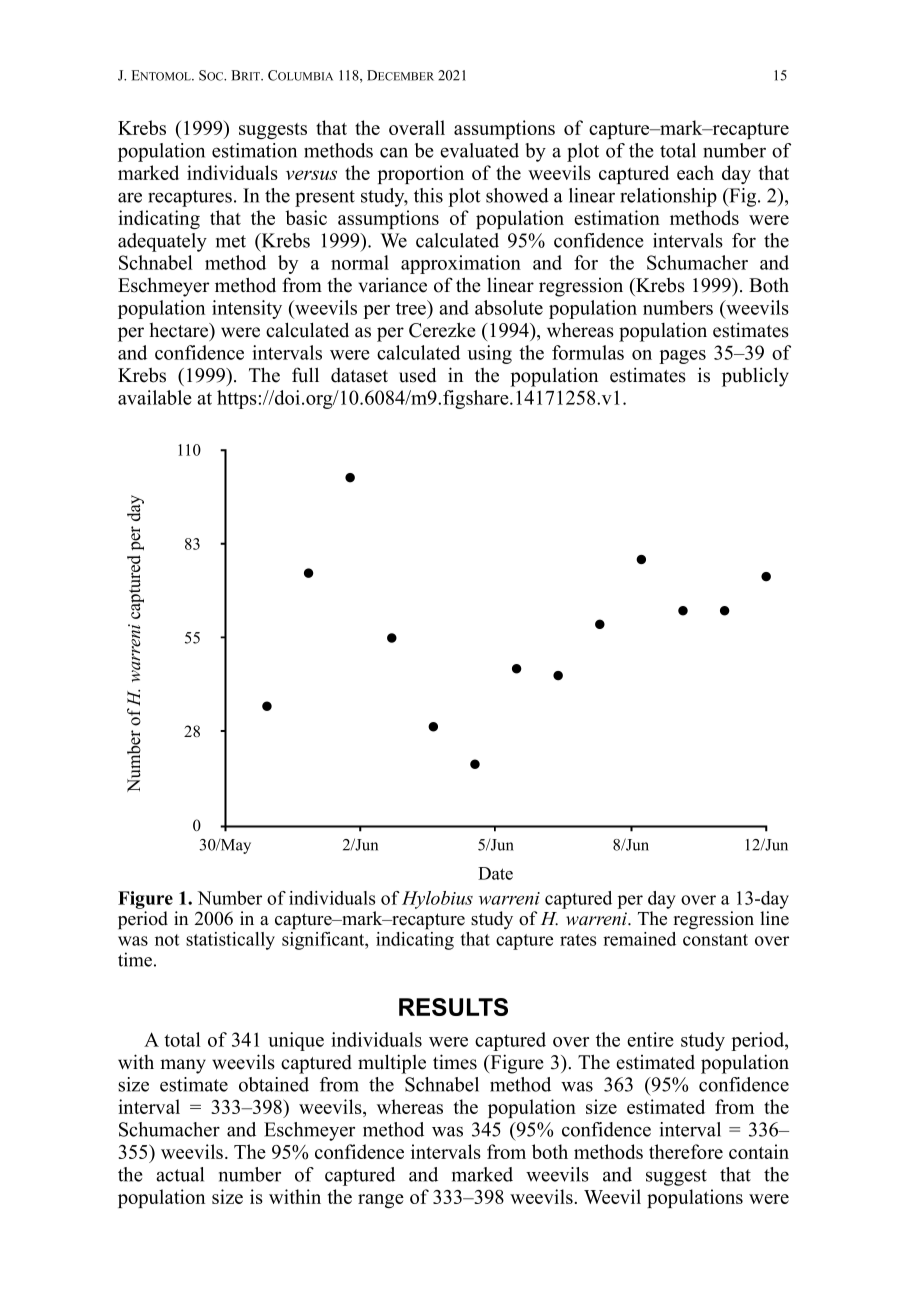 The width and height of the screenshot is (907, 1316). I want to click on used, so click(417, 375).
